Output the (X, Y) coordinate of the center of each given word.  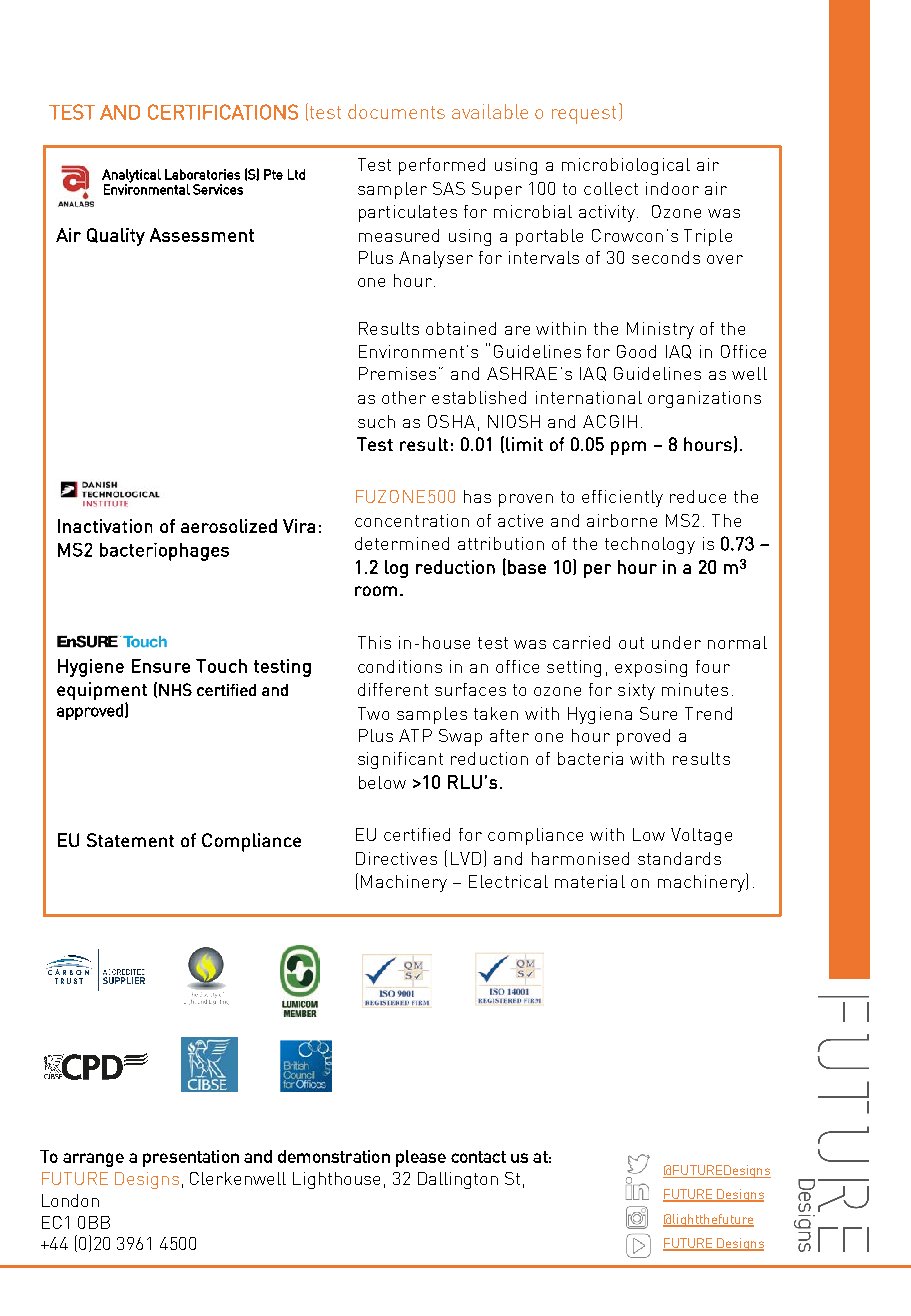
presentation (191, 1158)
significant (400, 760)
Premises (397, 373)
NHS (175, 689)
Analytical (131, 176)
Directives (396, 858)
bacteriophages (164, 552)
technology (650, 545)
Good (636, 351)
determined (402, 543)
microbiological (626, 166)
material (590, 881)
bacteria (590, 758)
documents (396, 111)
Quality (116, 237)
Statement (130, 840)
